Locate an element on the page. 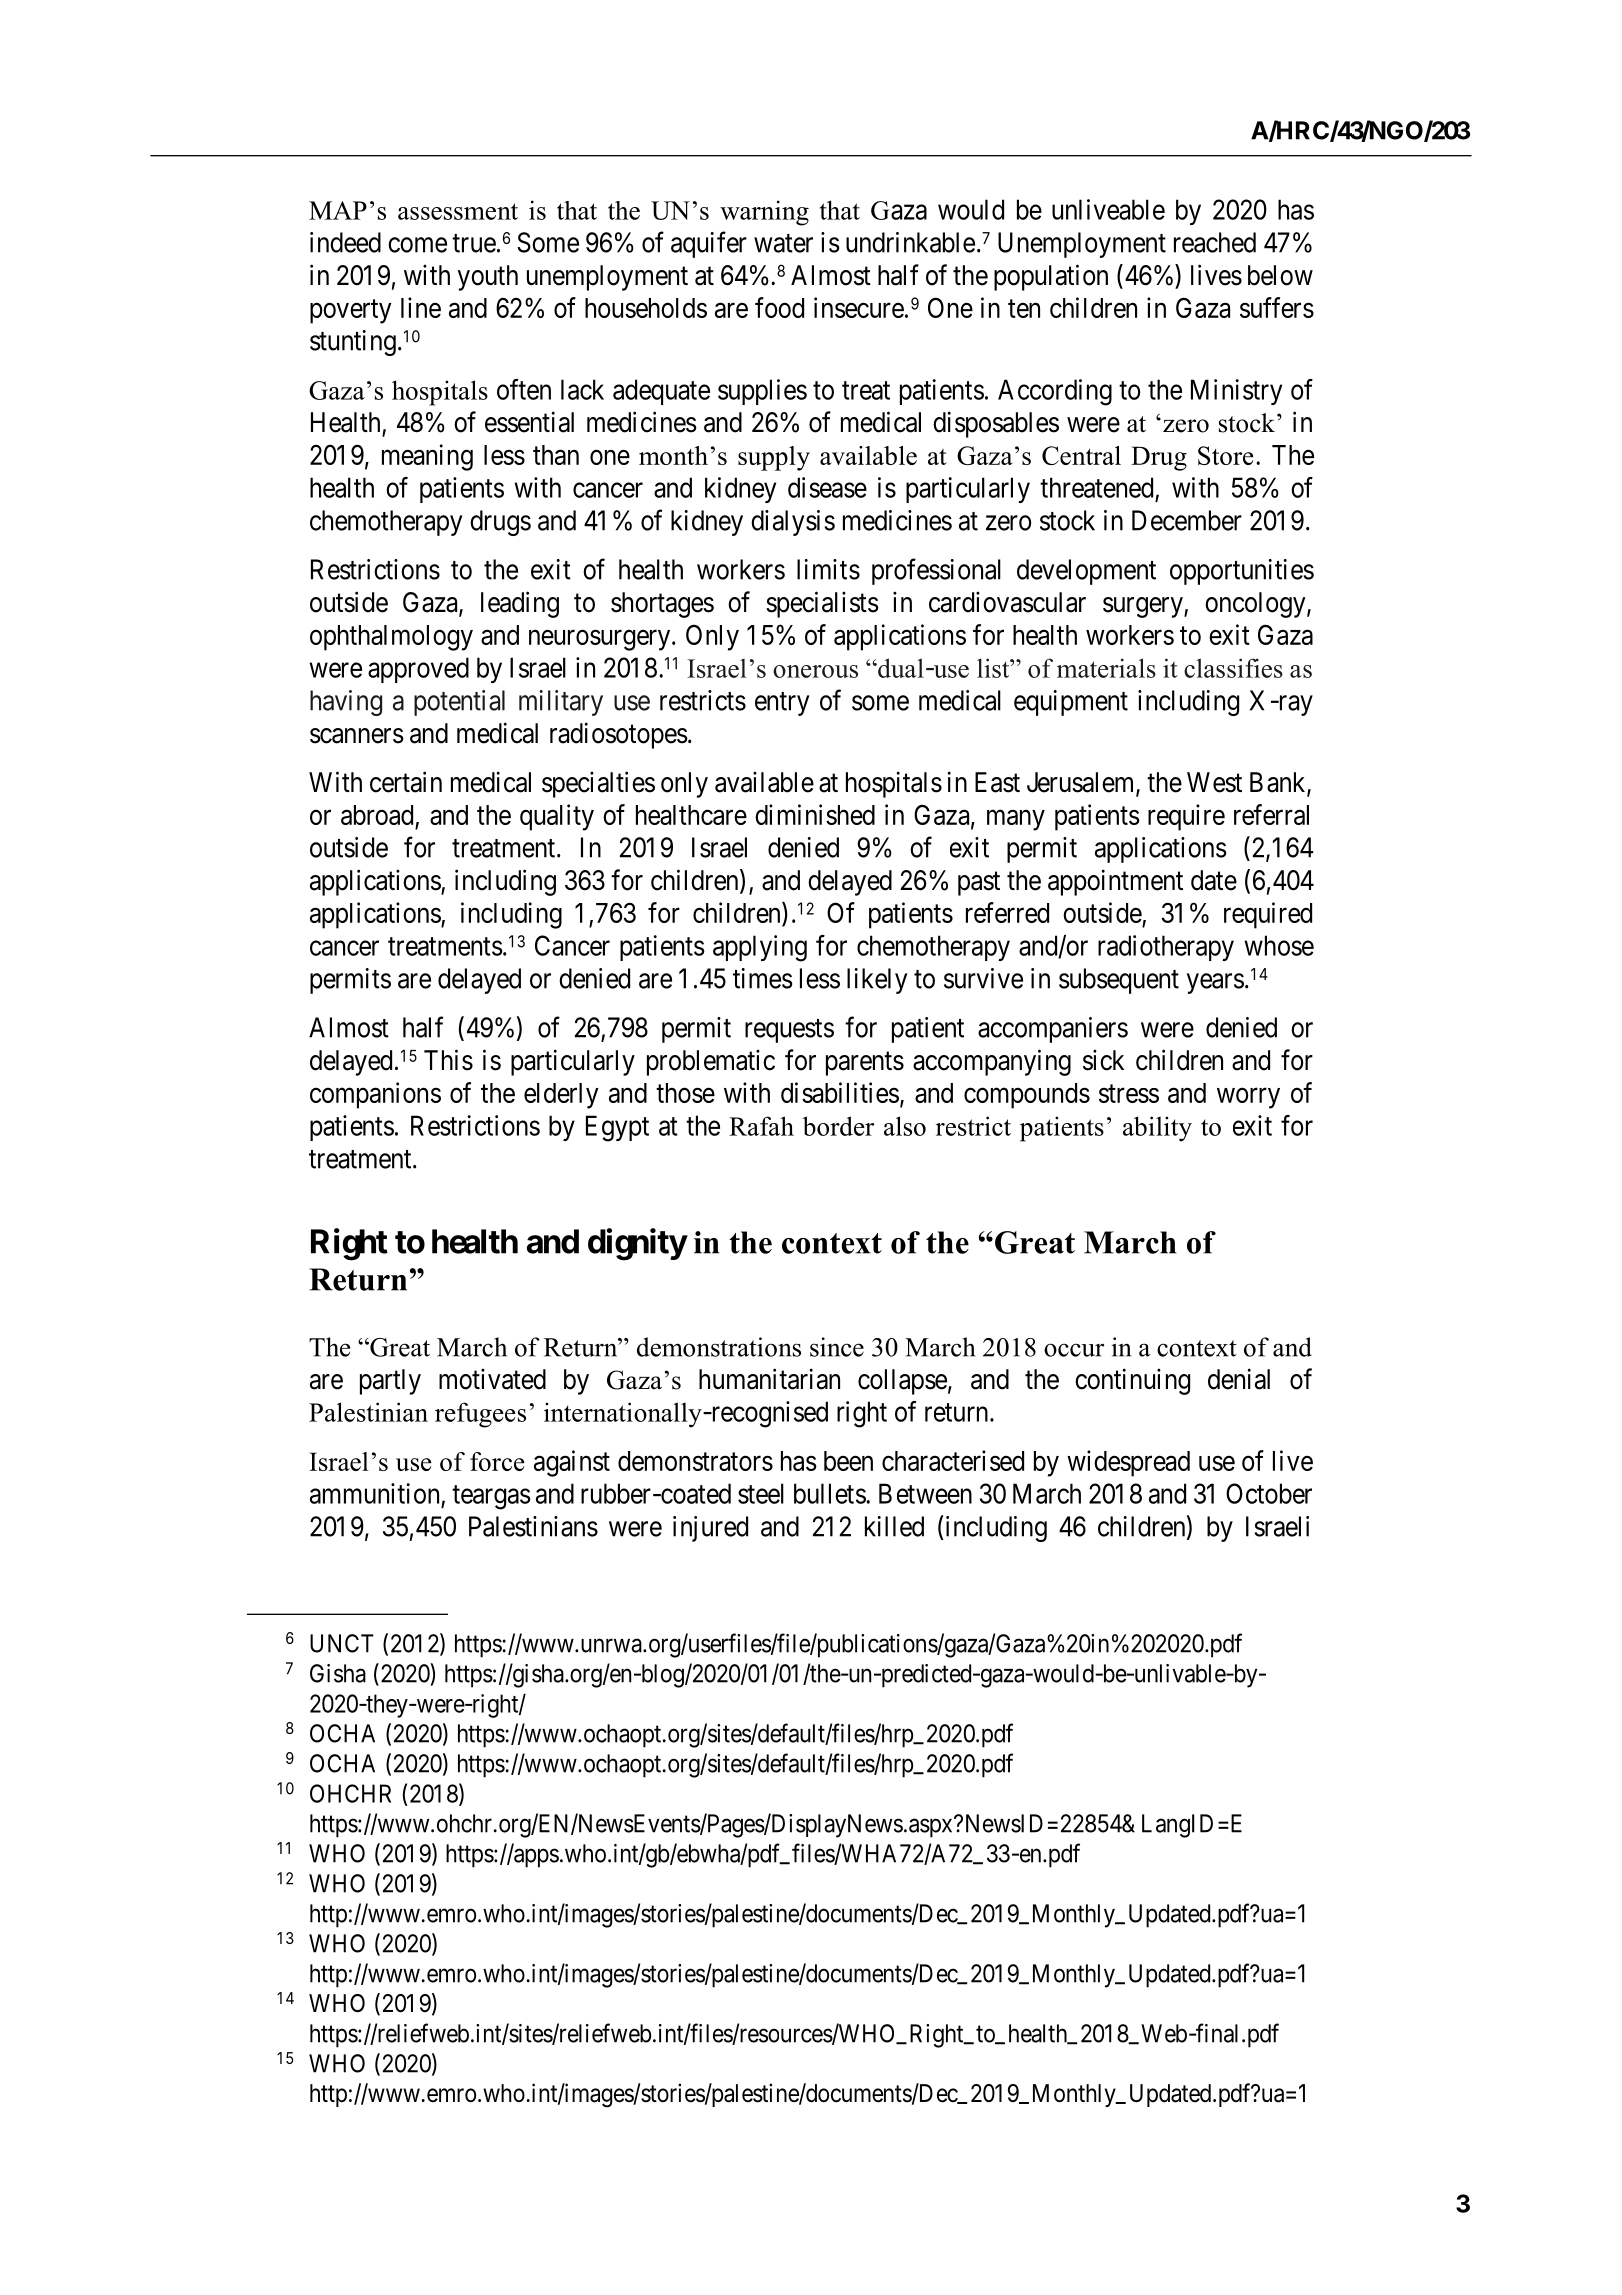 This image has height=2295, width=1622. disease is located at coordinates (827, 487).
